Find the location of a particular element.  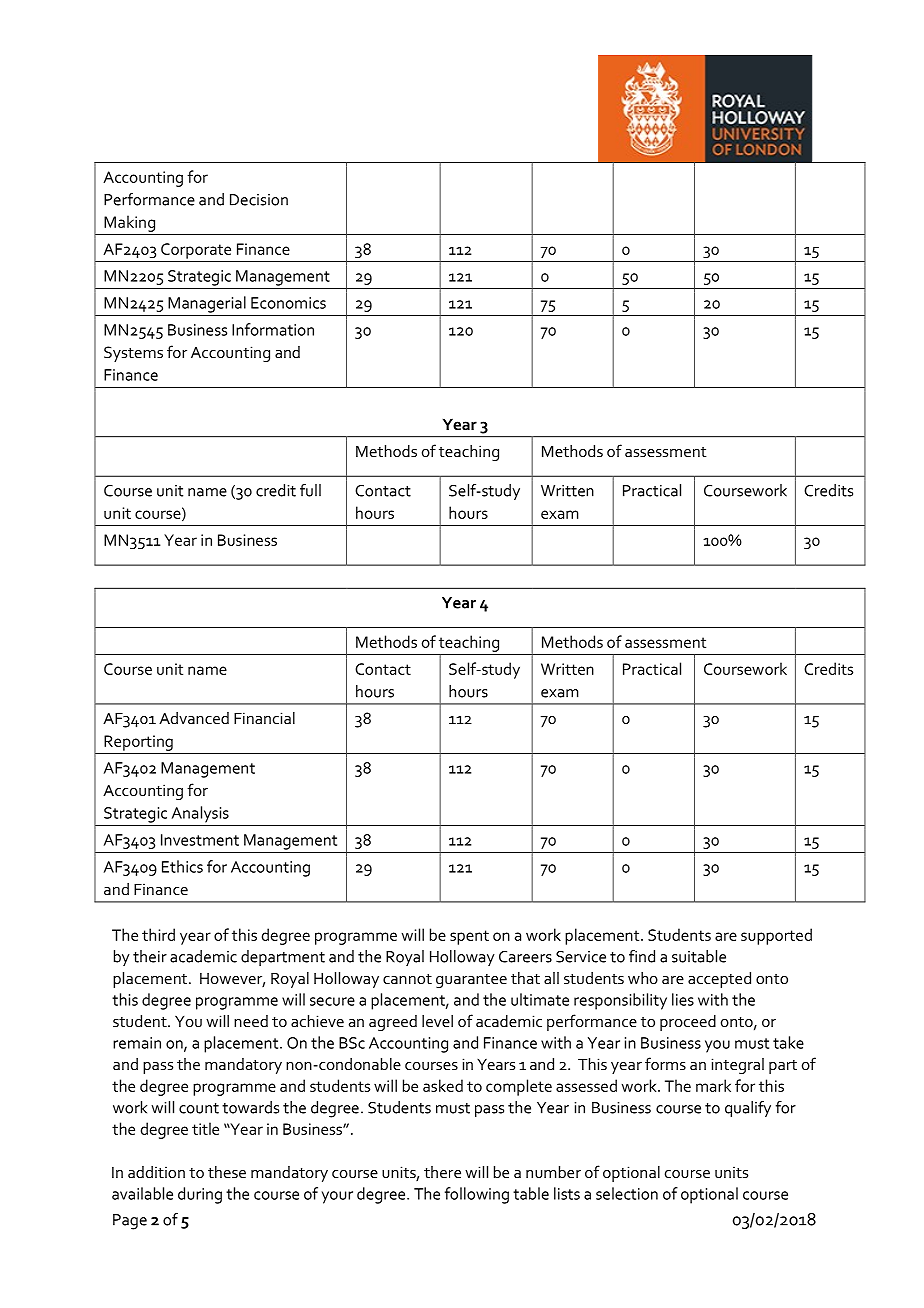

Decision is located at coordinates (259, 200).
